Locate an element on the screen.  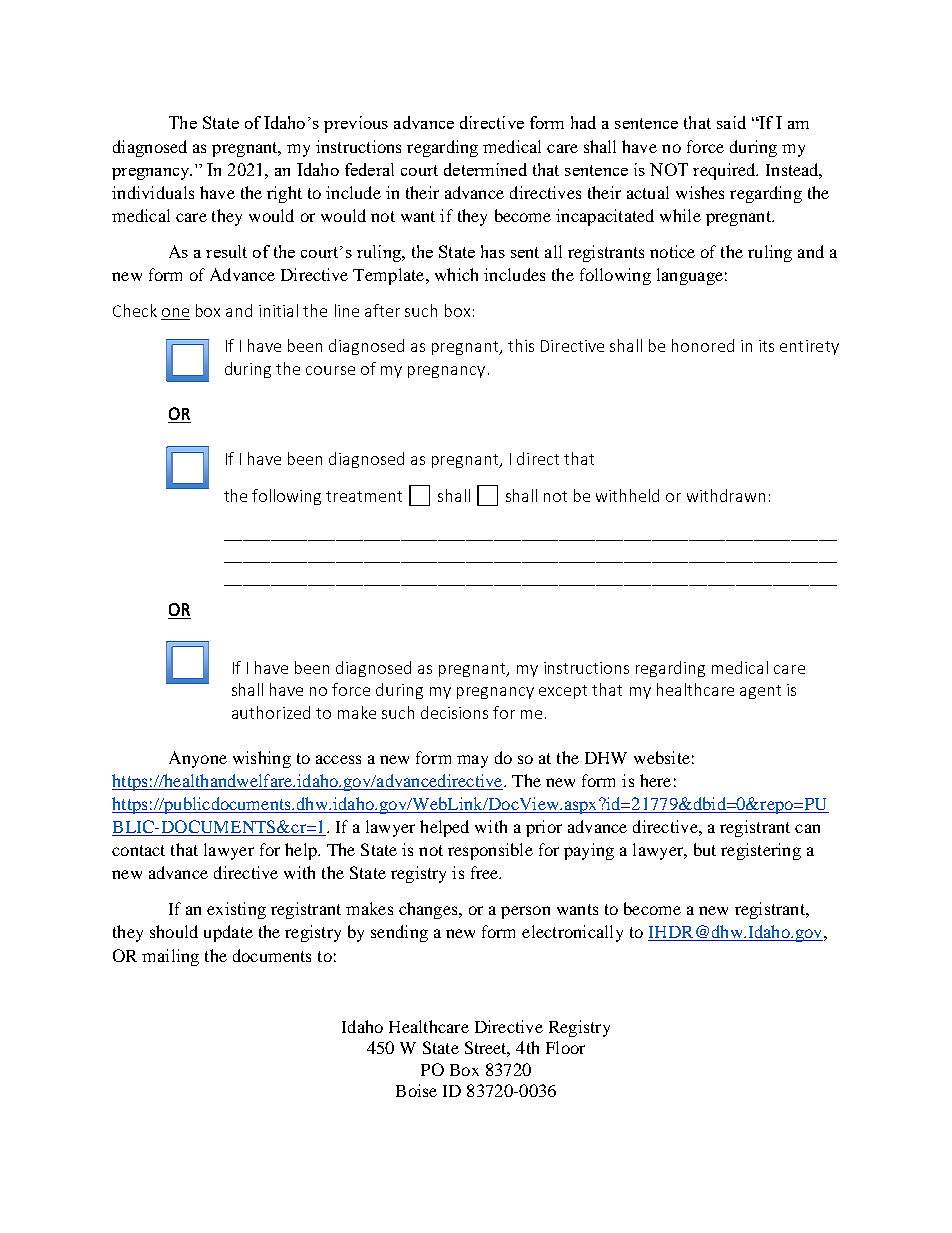
mailing is located at coordinates (170, 957).
